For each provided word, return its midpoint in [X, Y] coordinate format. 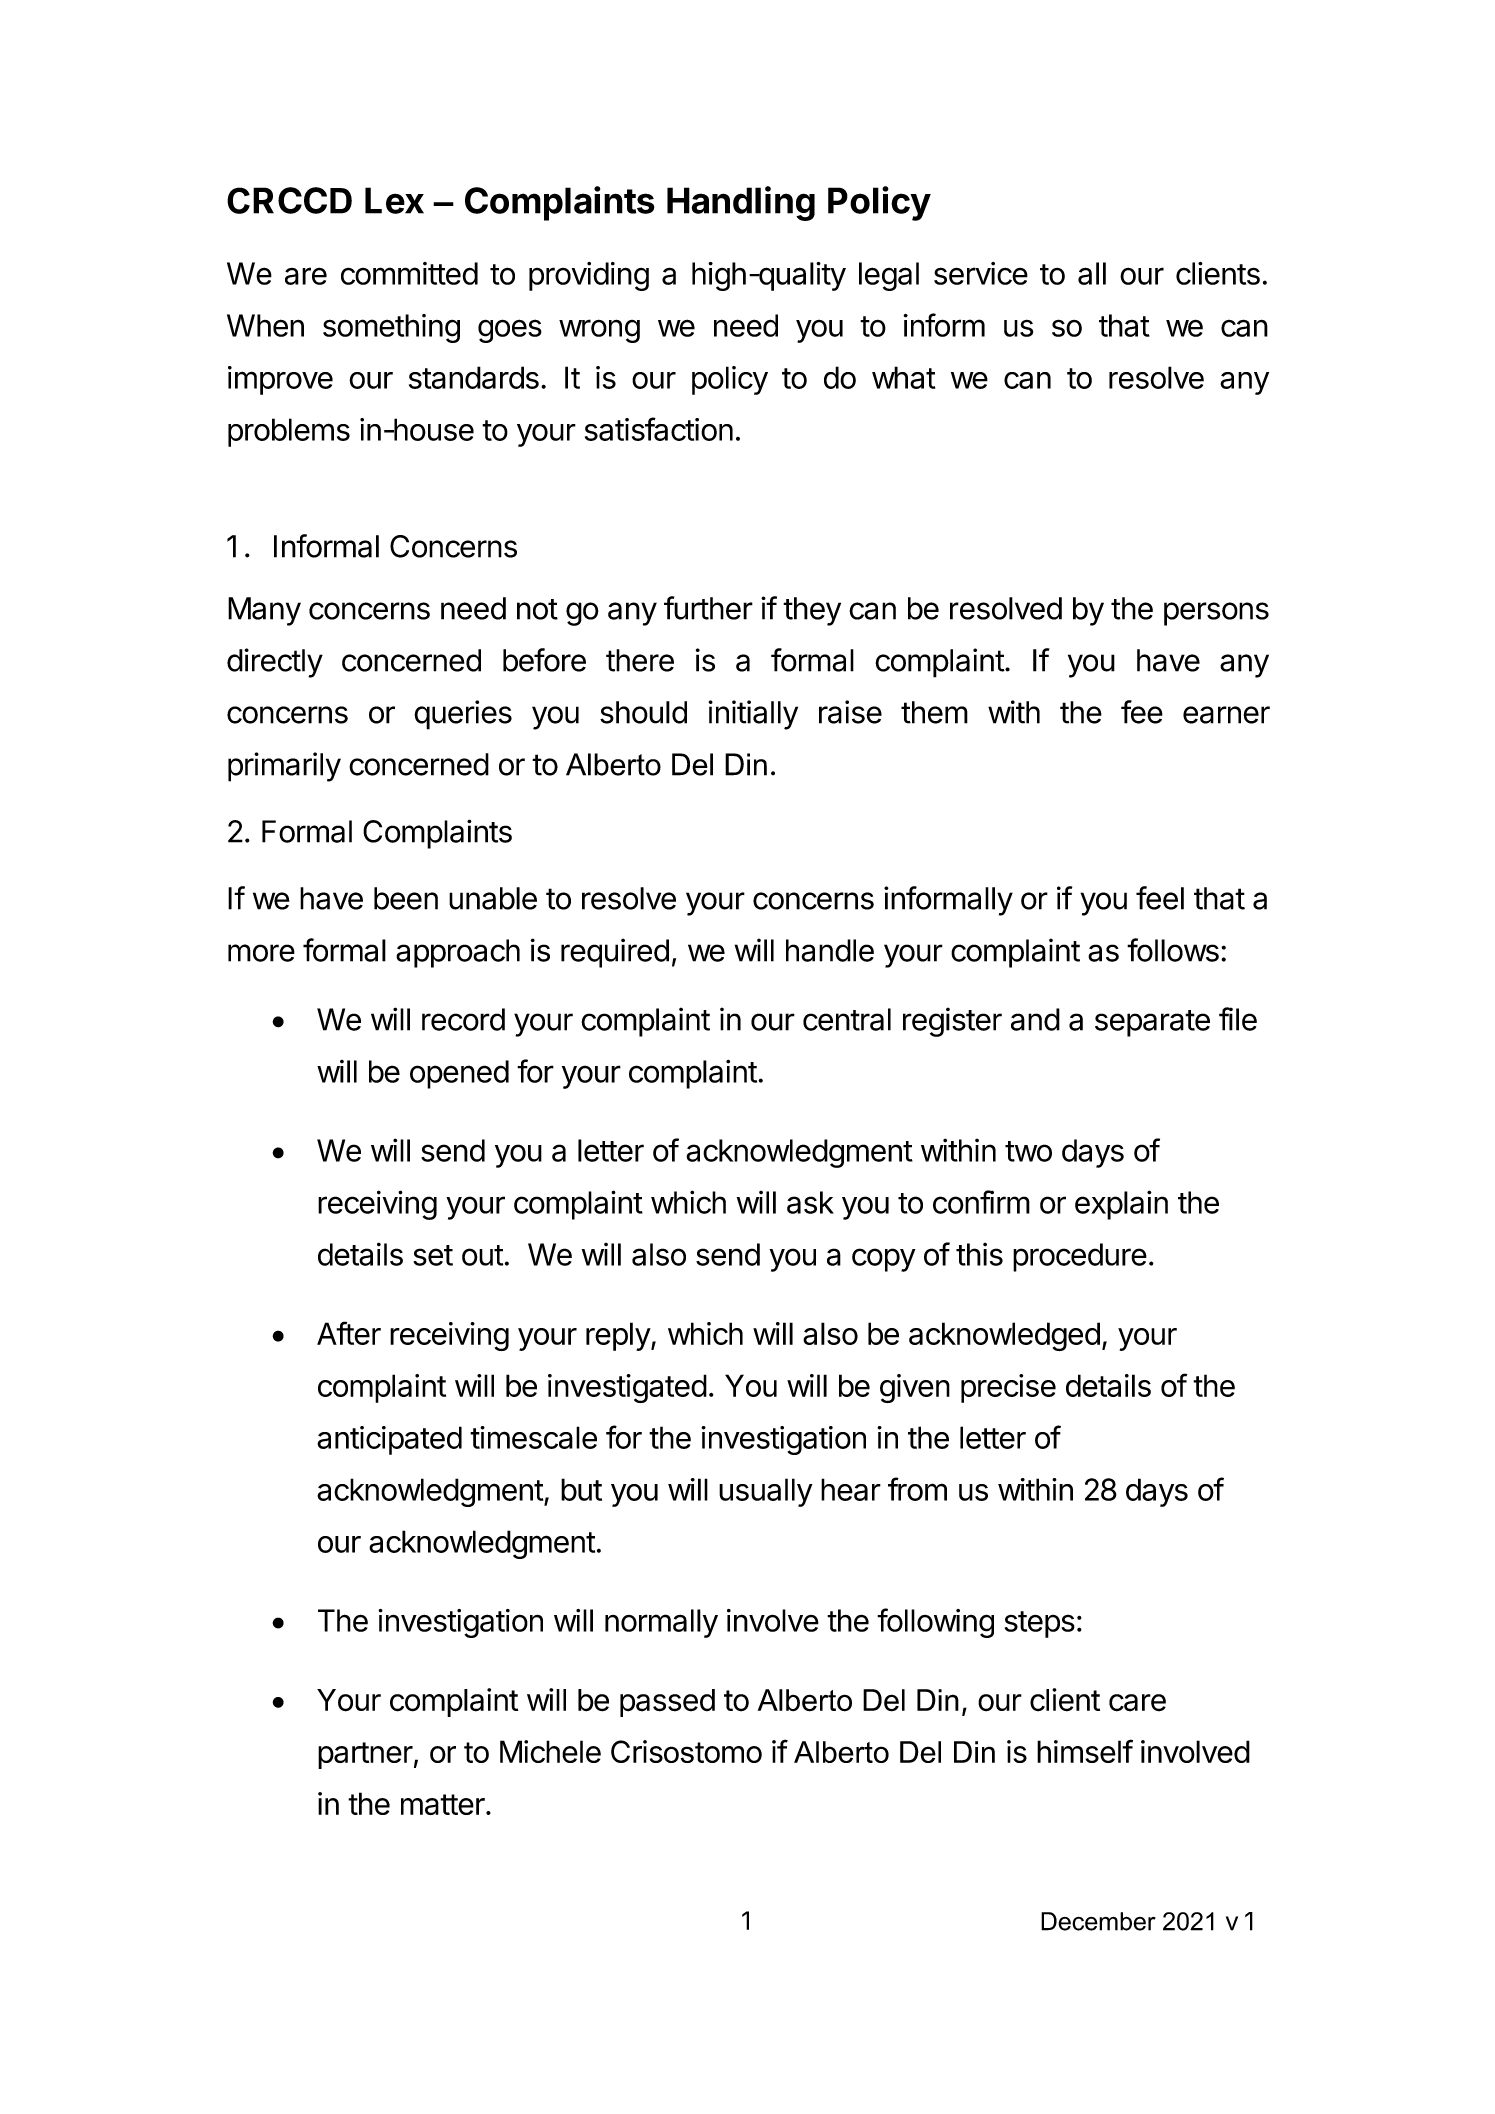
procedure [1080, 1257]
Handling [741, 203]
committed [409, 273]
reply [619, 1336]
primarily [284, 767]
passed [667, 1703]
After [349, 1333]
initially [753, 715]
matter [443, 1804]
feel [1160, 898]
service [981, 273]
